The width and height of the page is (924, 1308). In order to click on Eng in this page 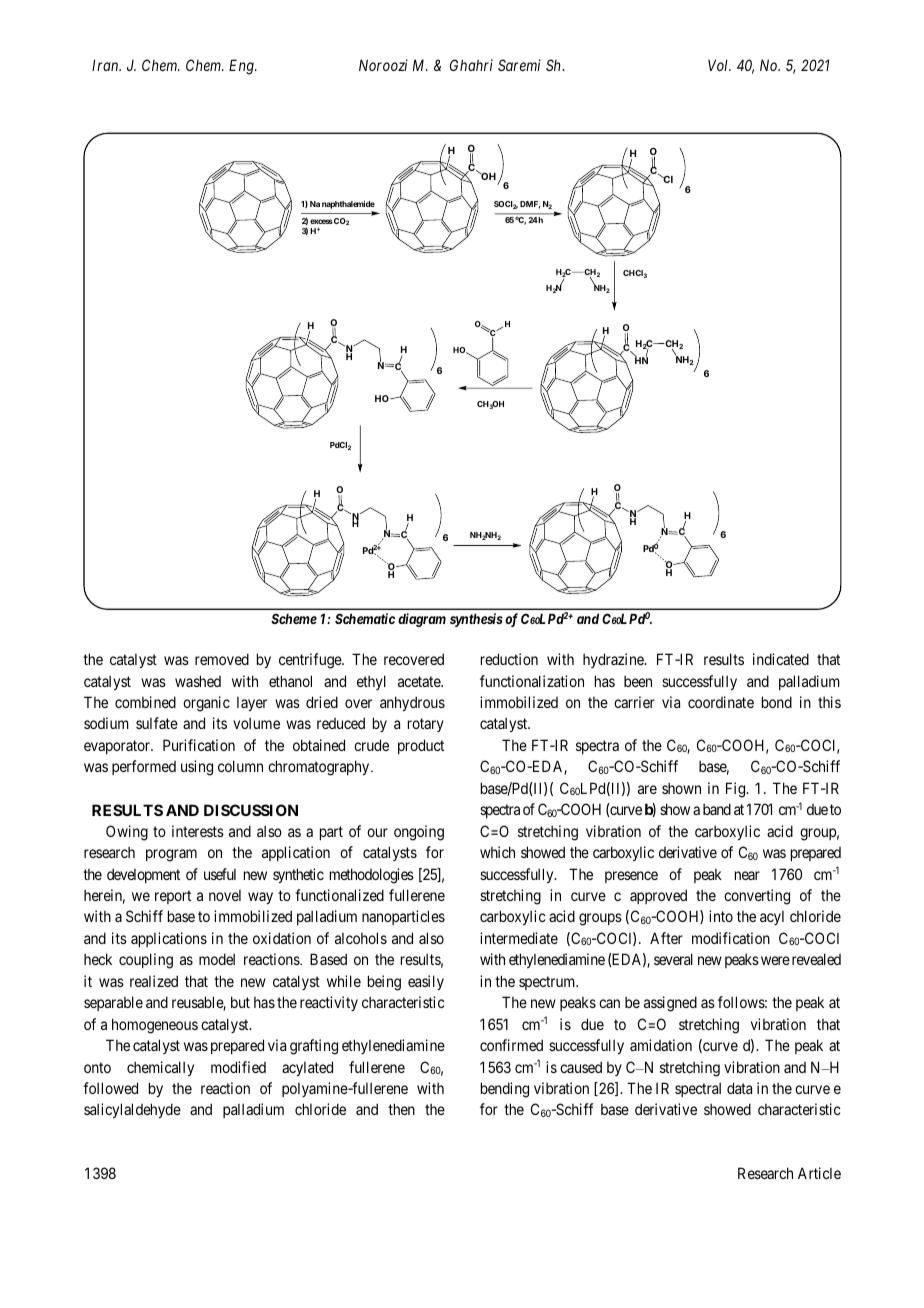, I will do `click(242, 67)`.
